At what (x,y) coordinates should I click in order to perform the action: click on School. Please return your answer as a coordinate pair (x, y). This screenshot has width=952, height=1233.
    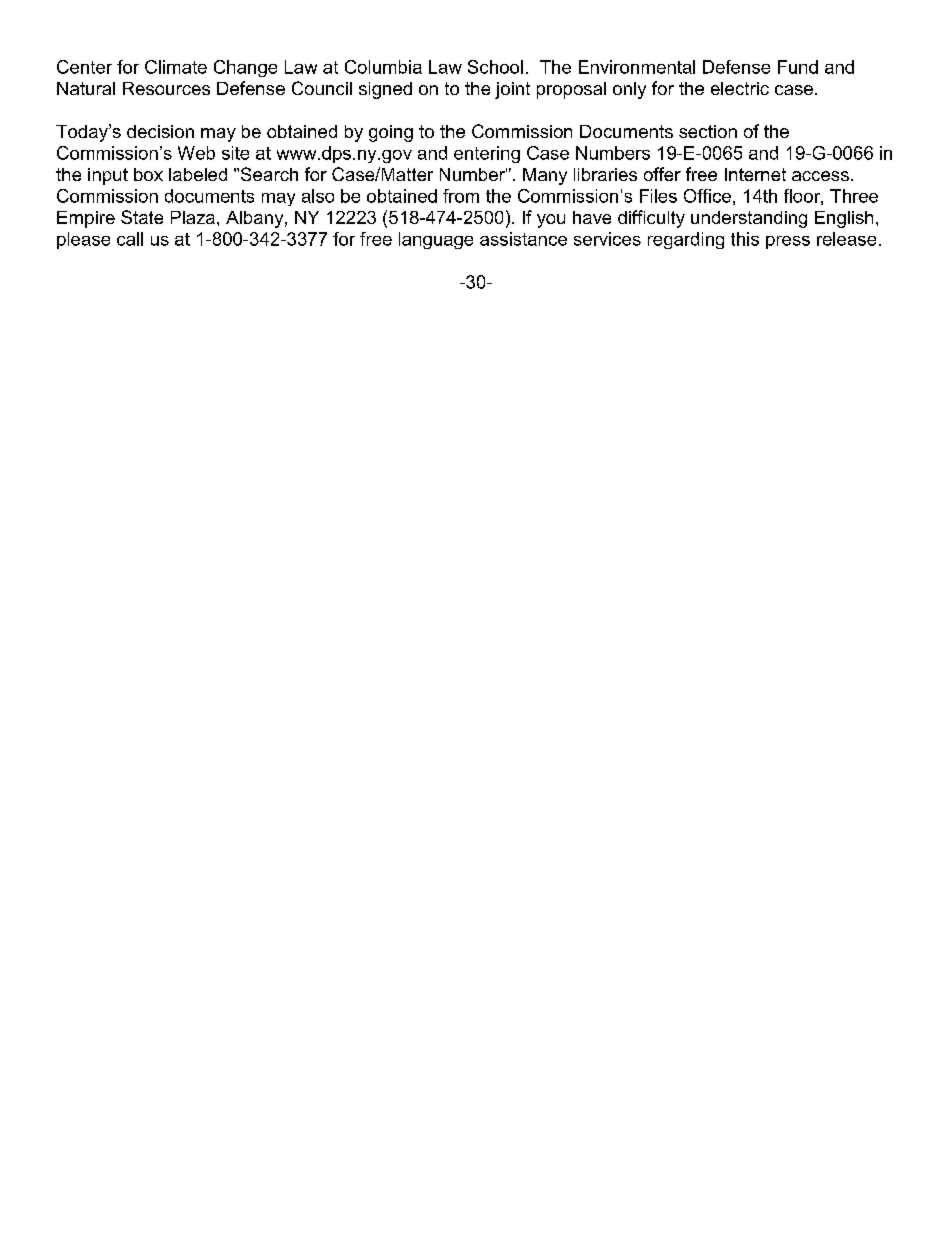
    Looking at the image, I should click on (495, 67).
